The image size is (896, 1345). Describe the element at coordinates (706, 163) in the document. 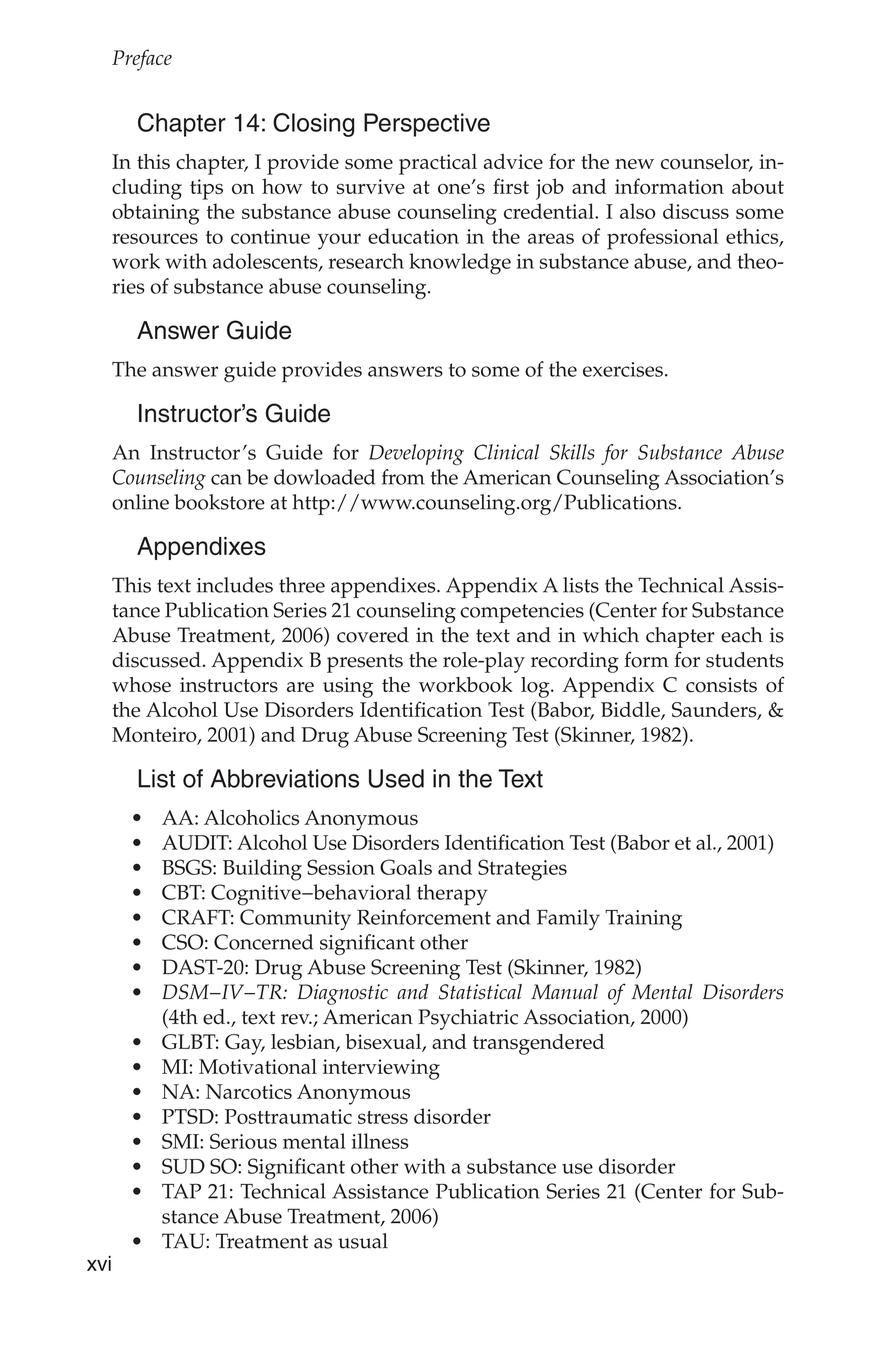

I see `counselor` at that location.
